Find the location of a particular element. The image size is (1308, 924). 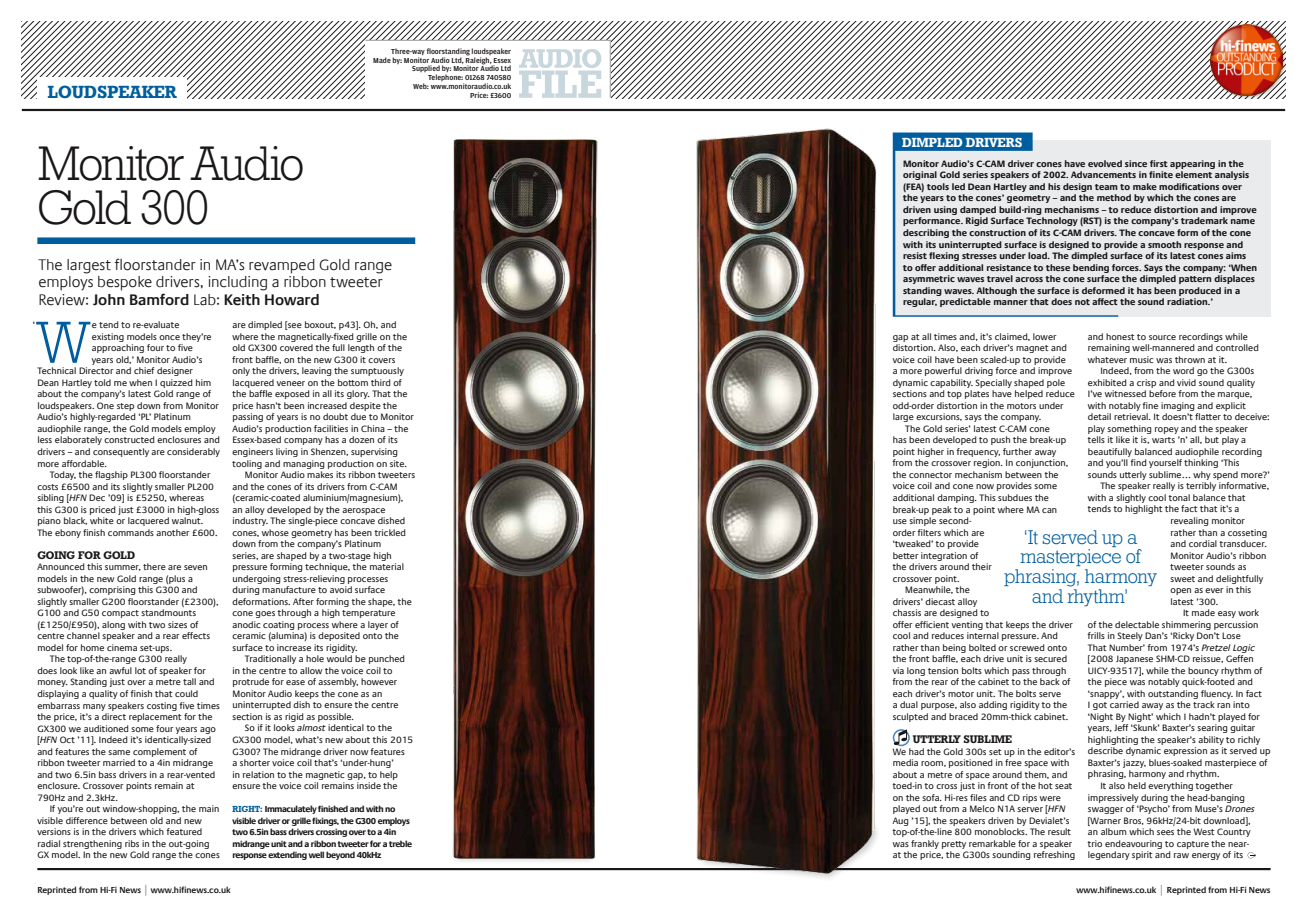

can is located at coordinates (1049, 510).
